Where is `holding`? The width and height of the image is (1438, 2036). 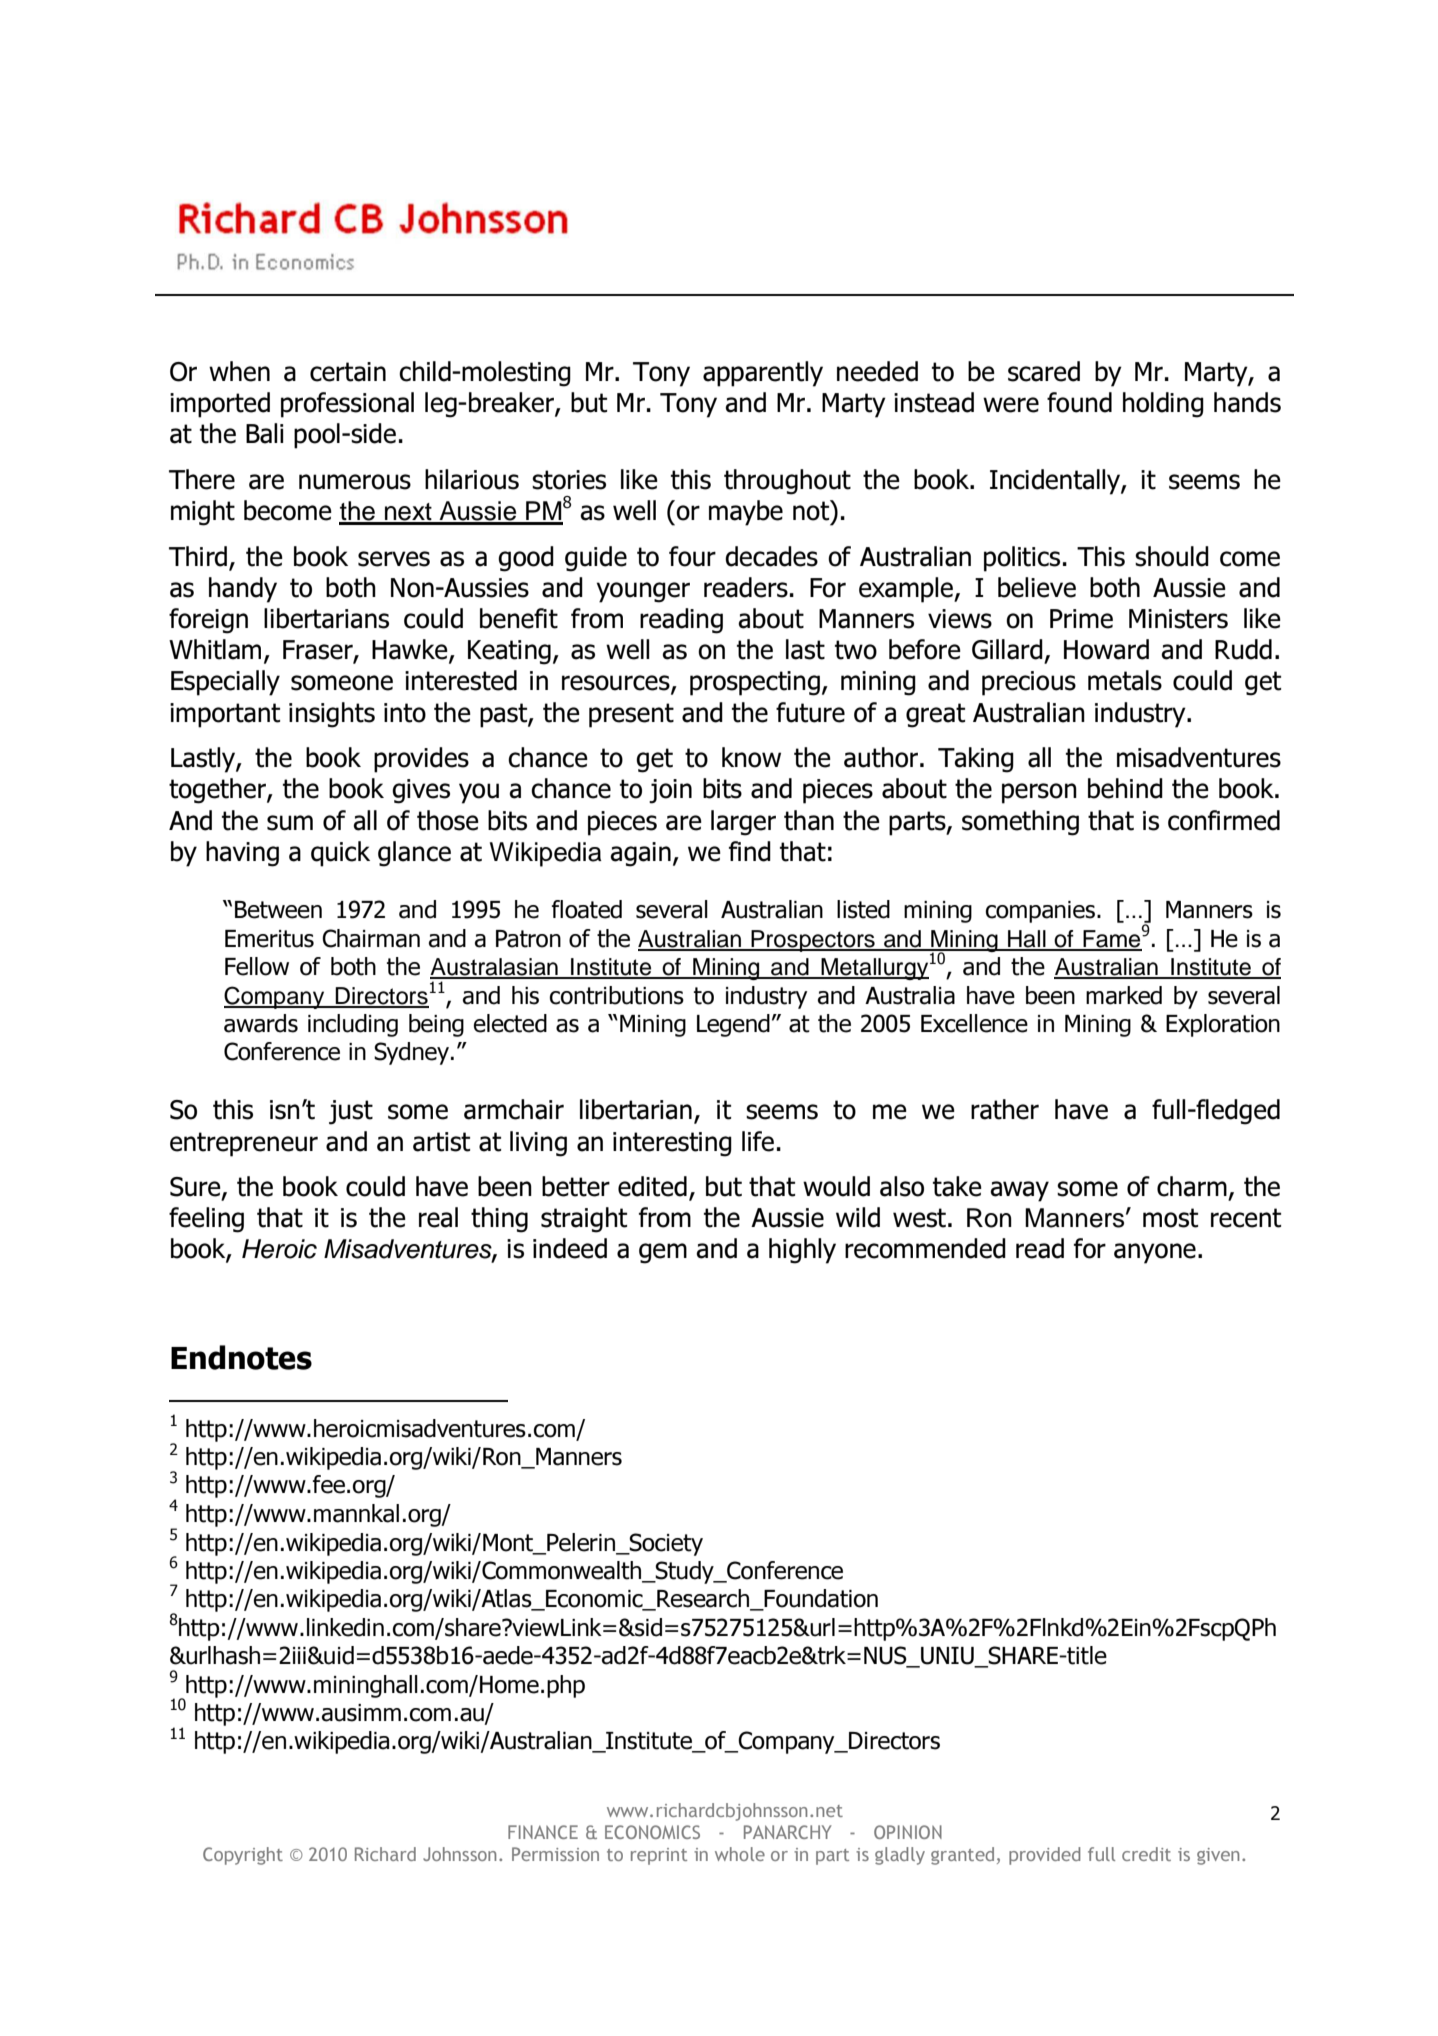
holding is located at coordinates (1163, 405).
